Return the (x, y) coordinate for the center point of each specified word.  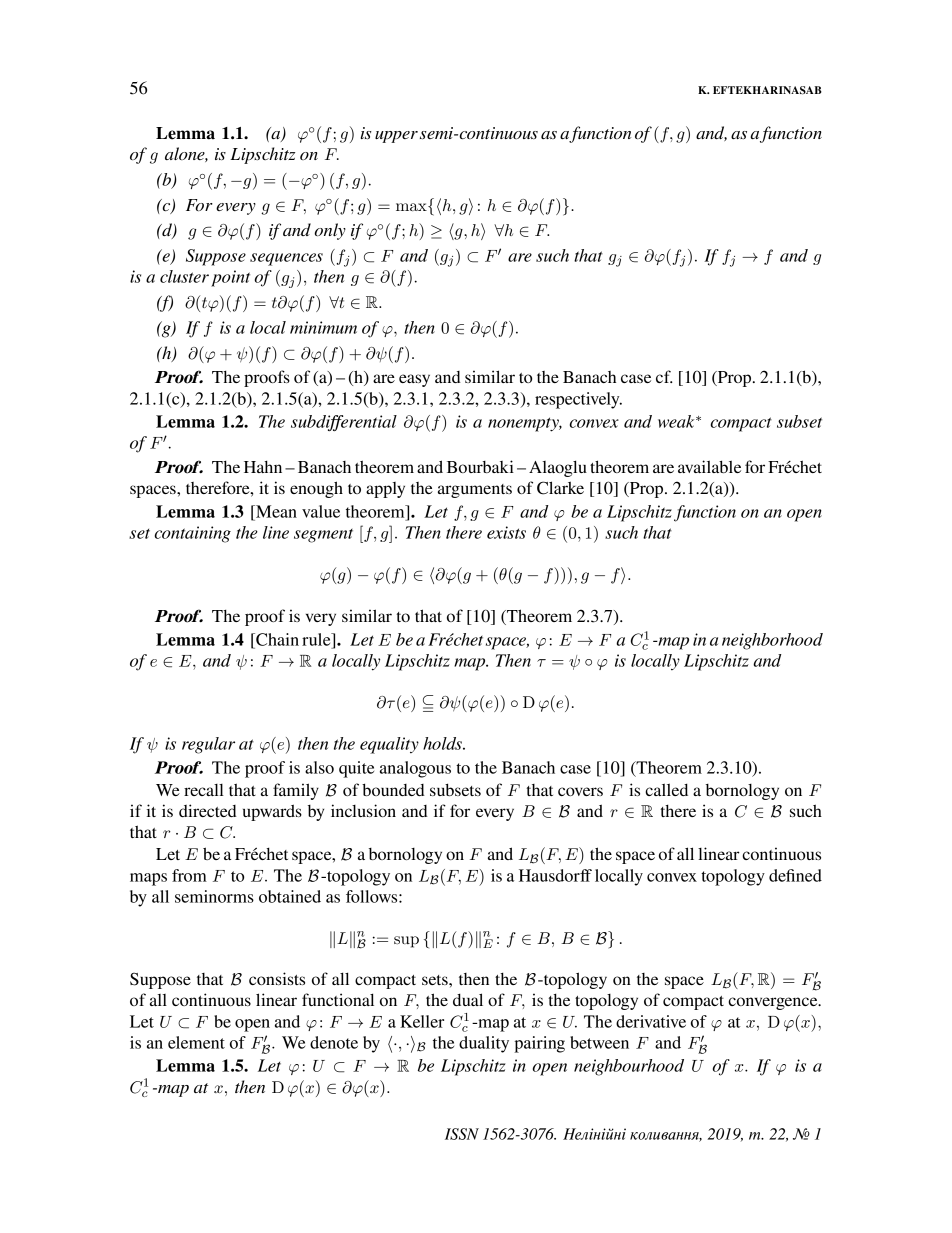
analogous (415, 769)
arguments (475, 491)
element (196, 1042)
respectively (578, 400)
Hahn (263, 467)
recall (204, 790)
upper (396, 137)
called (666, 789)
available (709, 466)
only (330, 231)
